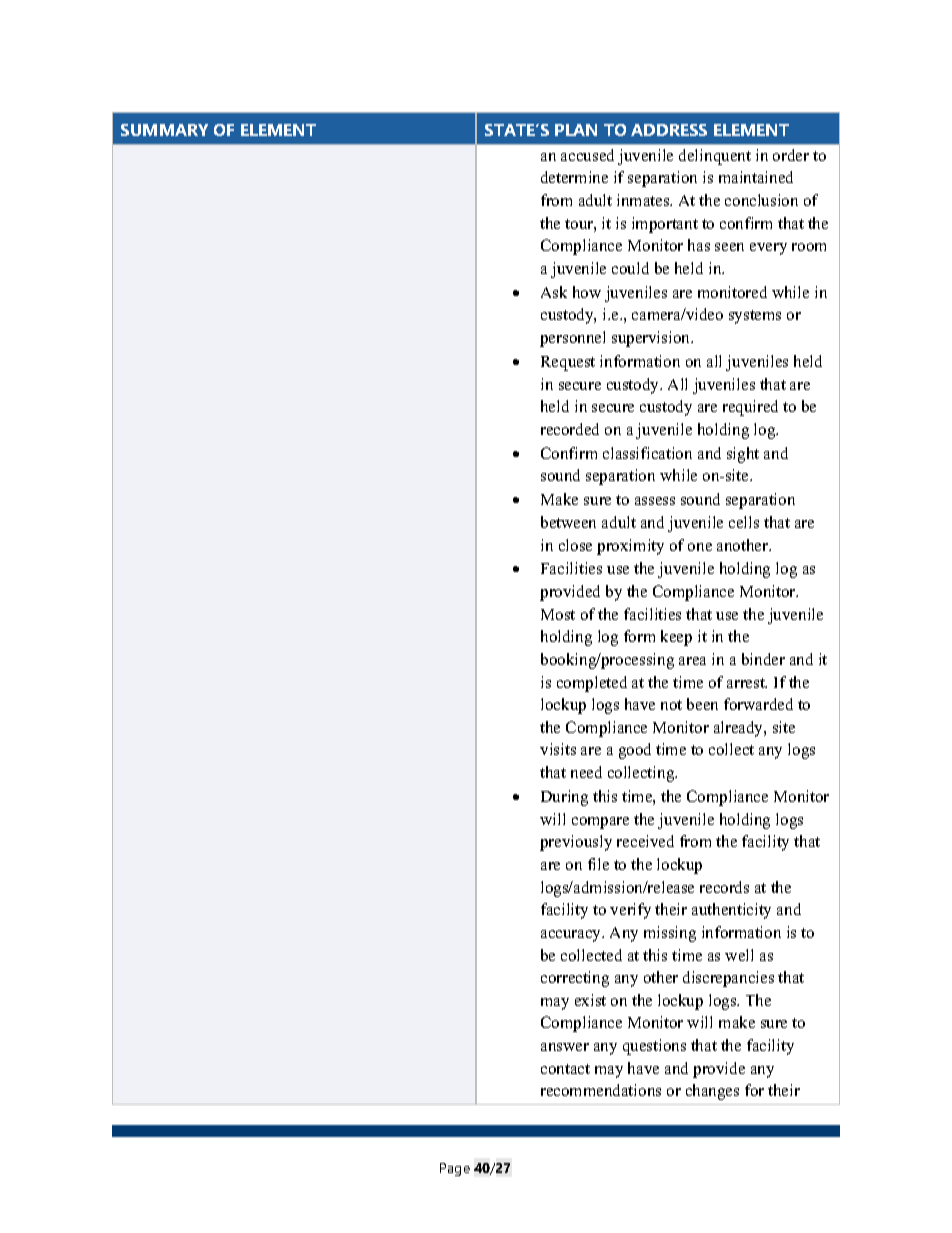 This image has width=952, height=1233. What do you see at coordinates (570, 429) in the image?
I see `recorded` at bounding box center [570, 429].
